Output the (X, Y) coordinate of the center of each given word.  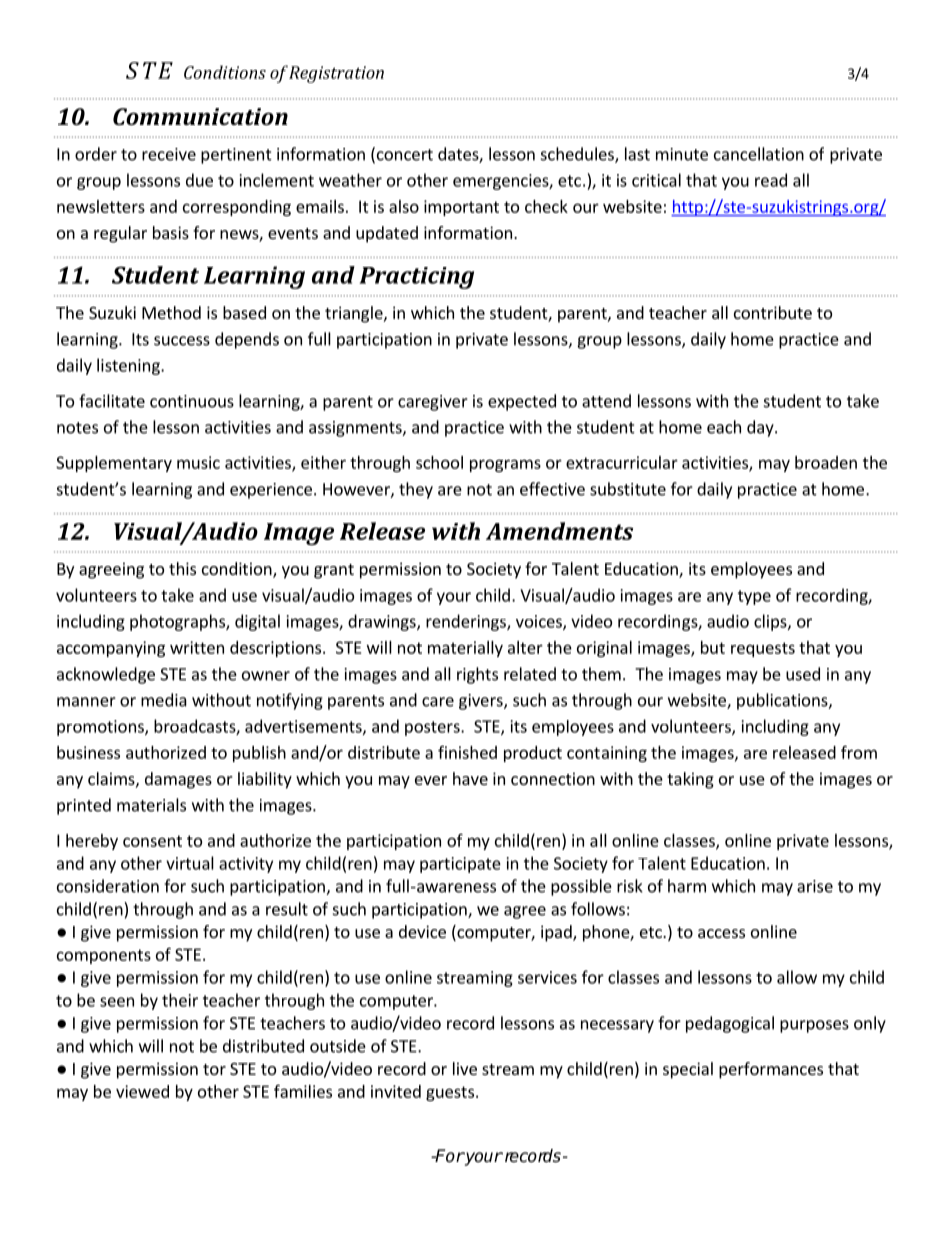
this (182, 568)
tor (214, 1069)
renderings (467, 622)
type (754, 597)
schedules (578, 155)
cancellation (759, 154)
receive (169, 154)
